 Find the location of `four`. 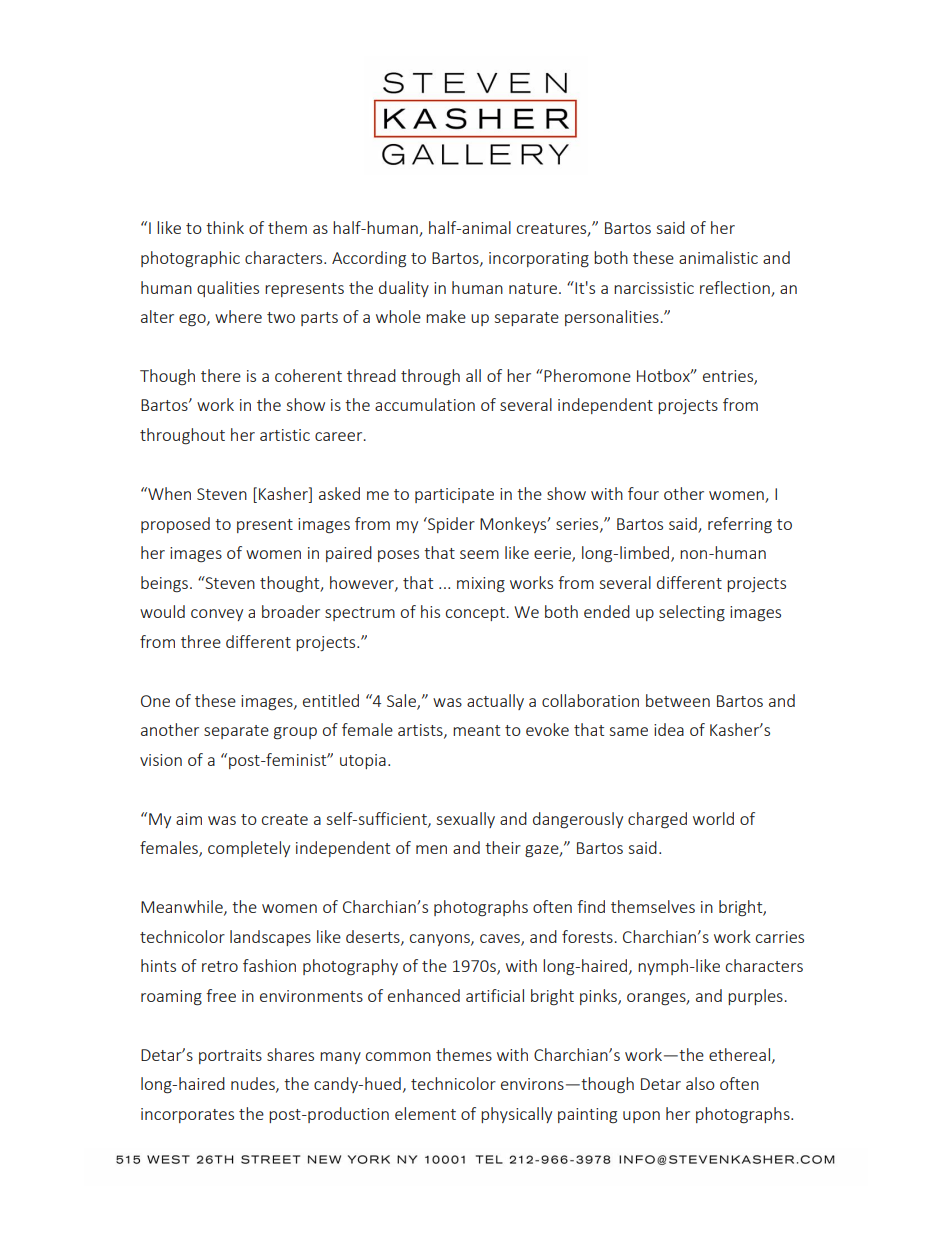

four is located at coordinates (643, 493).
